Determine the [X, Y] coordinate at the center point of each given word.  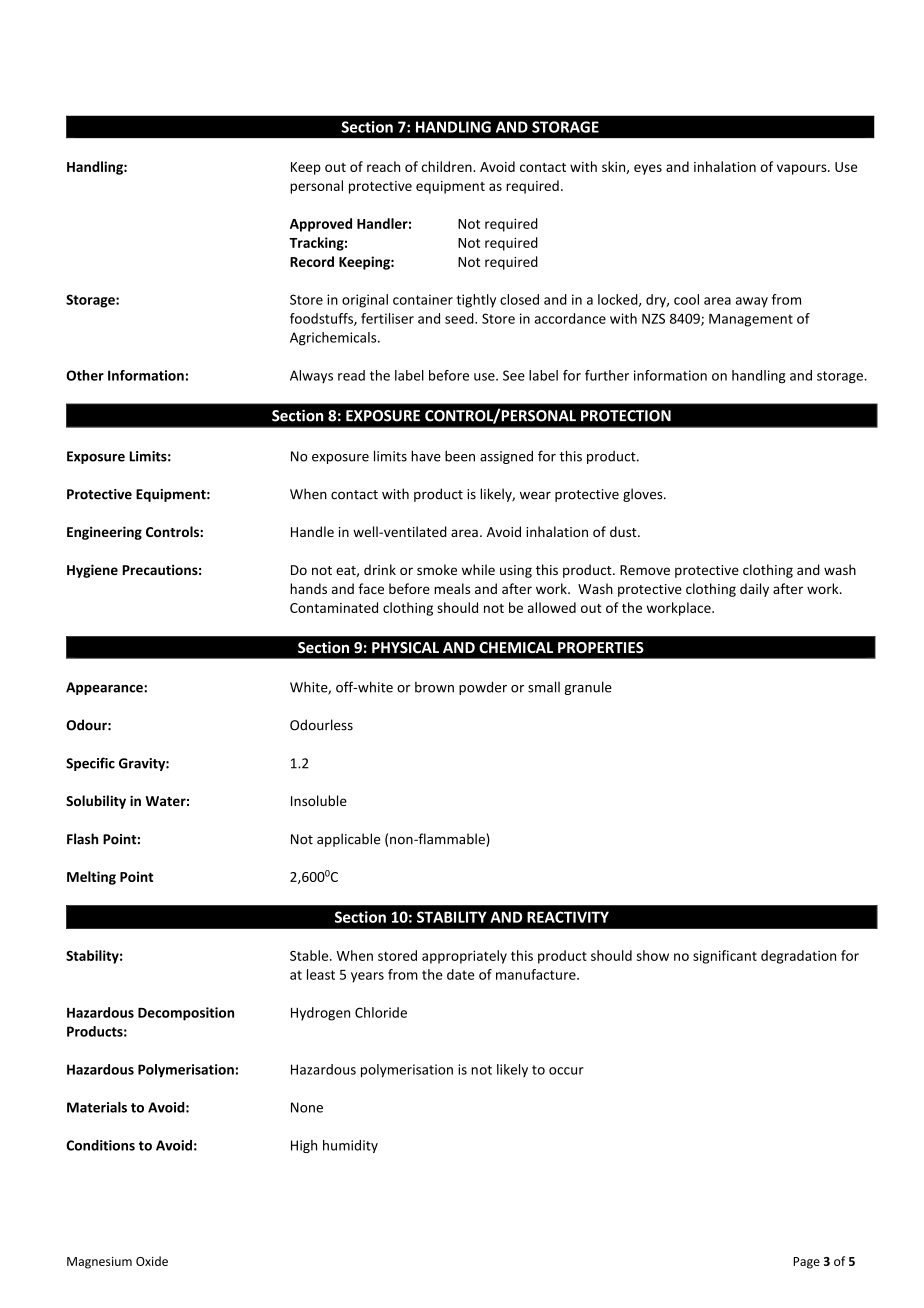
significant [725, 957]
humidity [350, 1146]
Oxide [152, 1261]
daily [754, 590]
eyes [648, 169]
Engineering [104, 533]
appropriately [464, 957]
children [448, 166]
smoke [437, 569]
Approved [321, 225]
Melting [91, 878]
